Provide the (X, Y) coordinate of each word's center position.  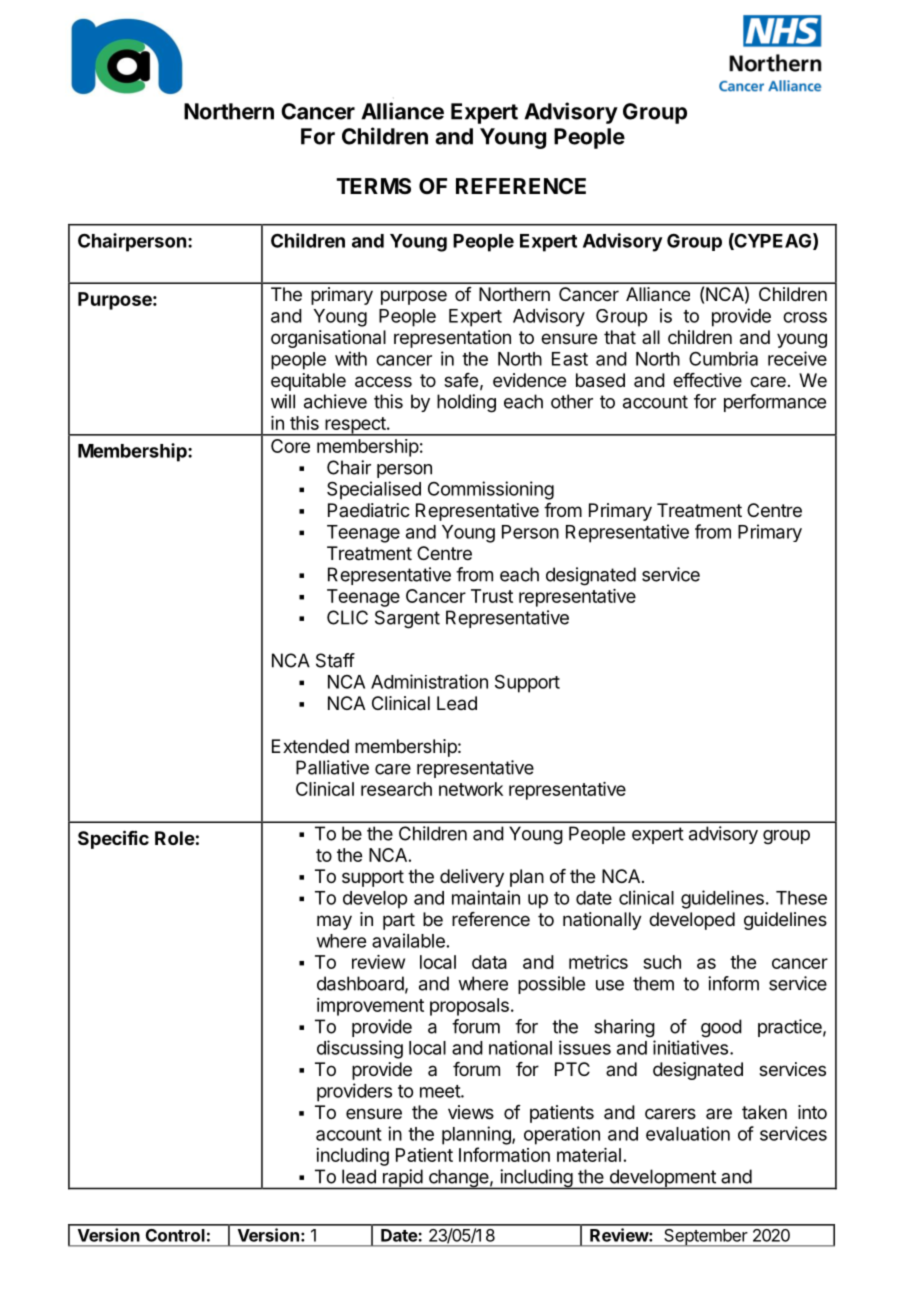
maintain (486, 897)
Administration (429, 681)
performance (775, 403)
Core (290, 446)
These (801, 898)
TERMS (373, 186)
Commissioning (491, 490)
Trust (492, 596)
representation (452, 339)
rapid (402, 1179)
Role (175, 838)
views (471, 1112)
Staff (335, 660)
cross (805, 317)
